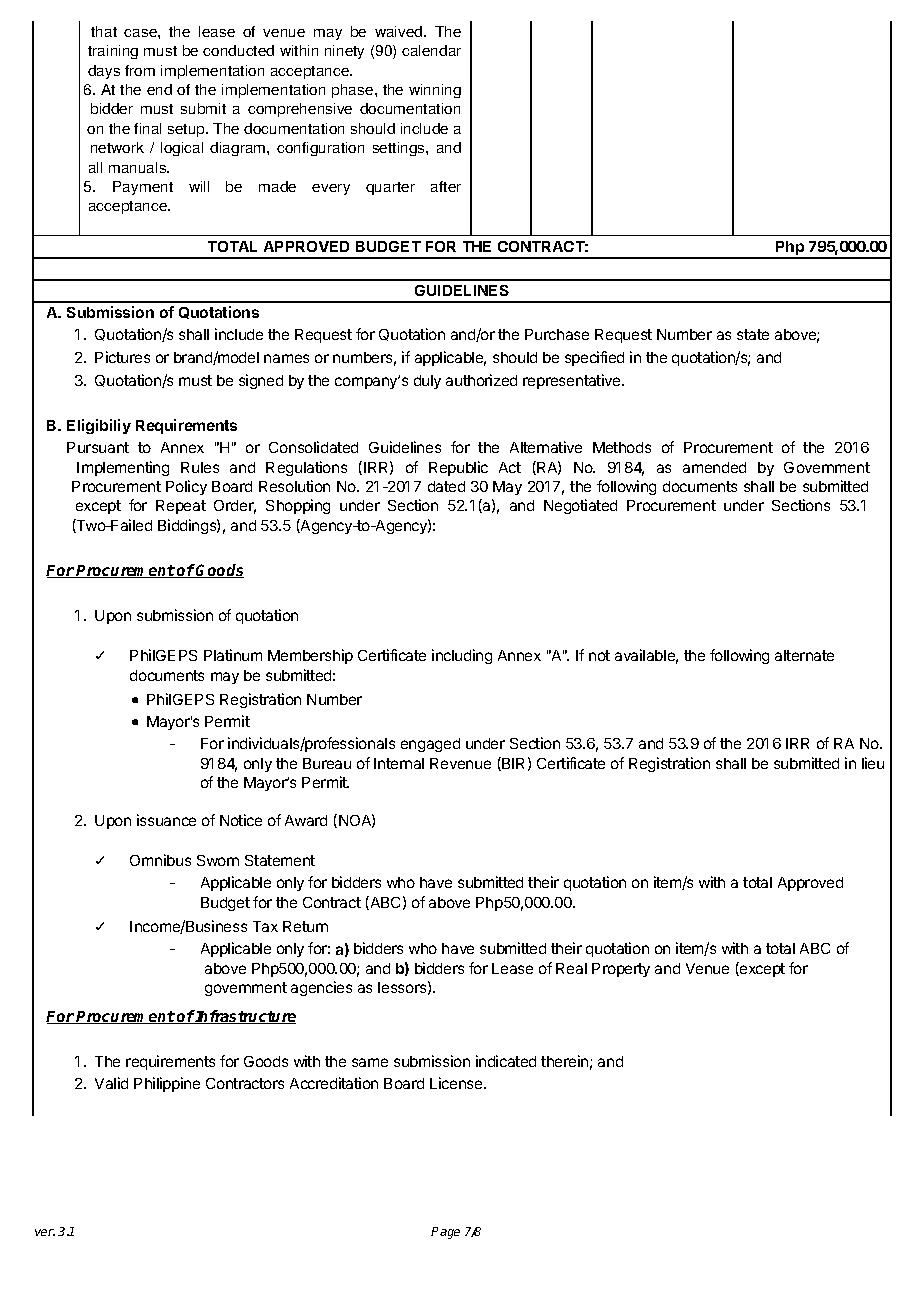  What do you see at coordinates (167, 1084) in the page?
I see `Philippine` at bounding box center [167, 1084].
